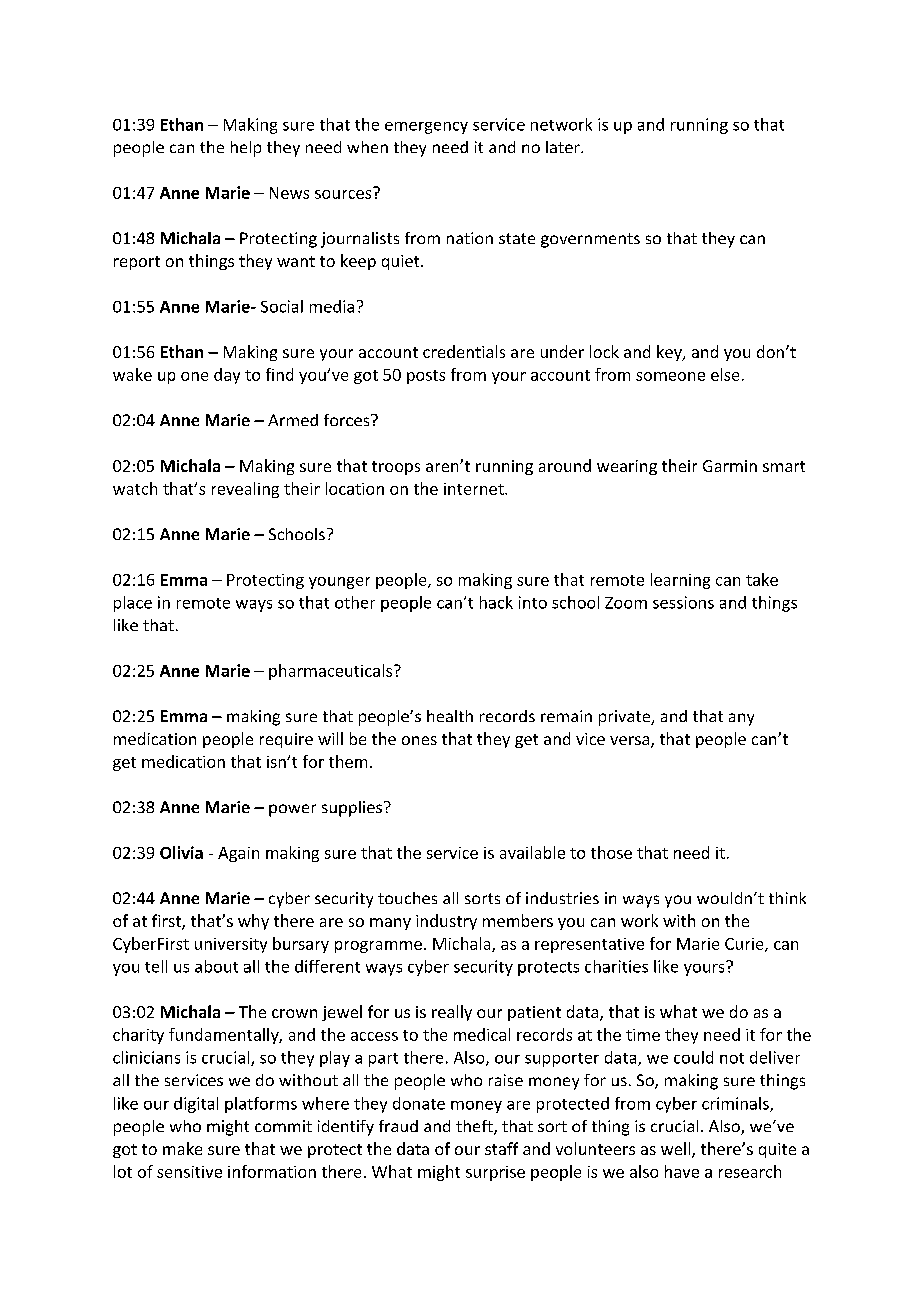 This screenshot has height=1308, width=924. What do you see at coordinates (182, 1148) in the screenshot?
I see `make` at bounding box center [182, 1148].
